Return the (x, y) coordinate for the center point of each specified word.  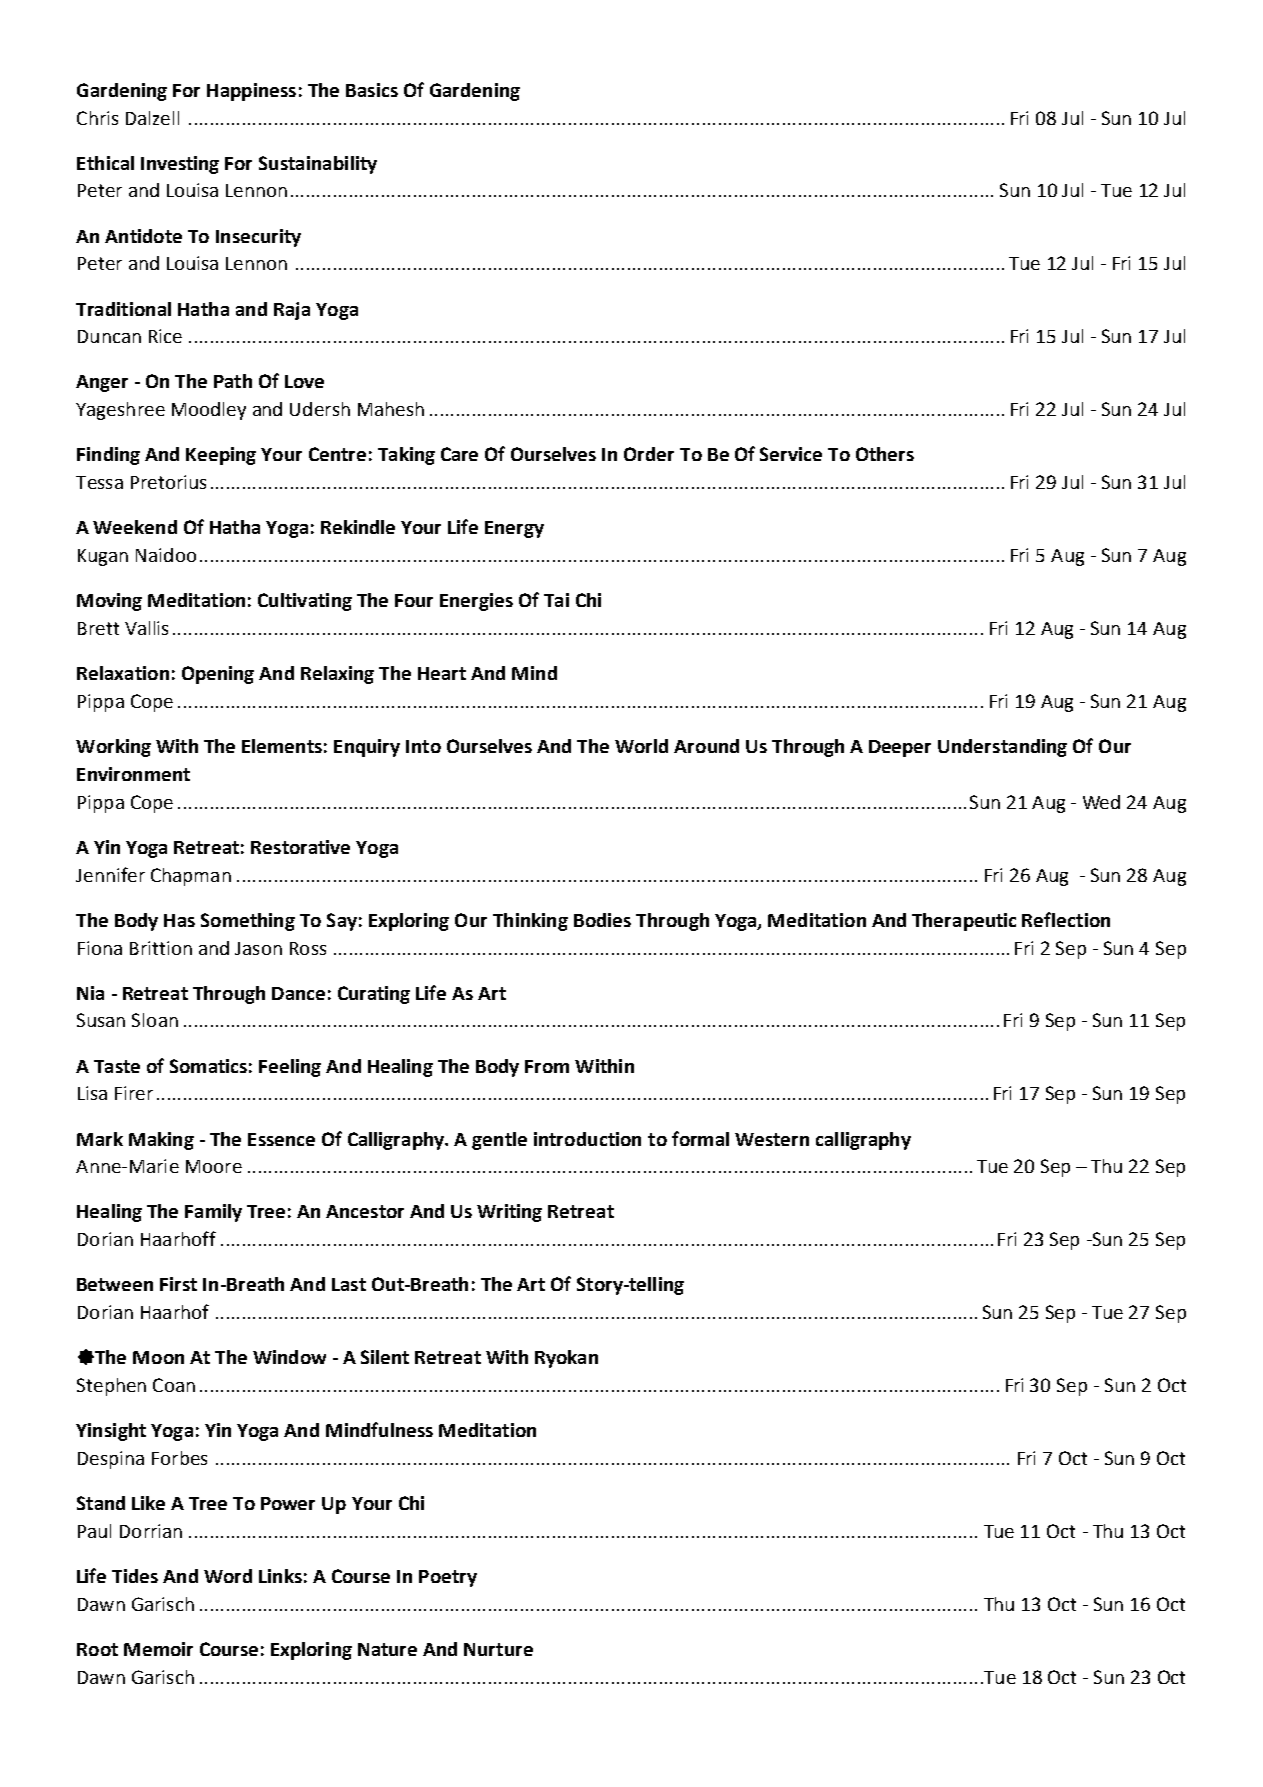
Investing (180, 165)
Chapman (191, 877)
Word (228, 1576)
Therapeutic (964, 922)
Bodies (602, 920)
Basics (372, 90)
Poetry (448, 1578)
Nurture (498, 1649)
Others (885, 454)
